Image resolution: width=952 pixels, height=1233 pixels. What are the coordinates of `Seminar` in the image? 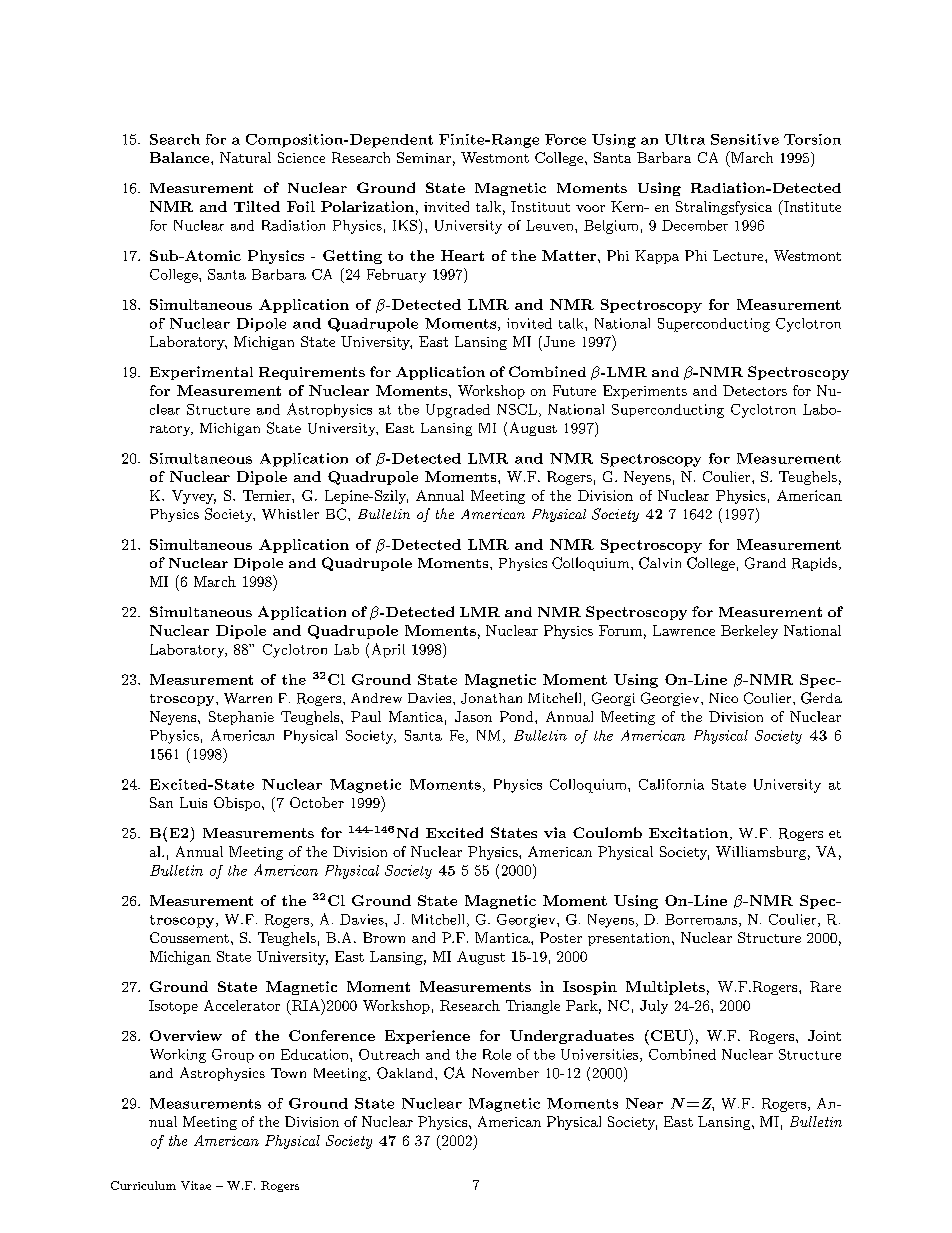 It's located at (424, 157).
